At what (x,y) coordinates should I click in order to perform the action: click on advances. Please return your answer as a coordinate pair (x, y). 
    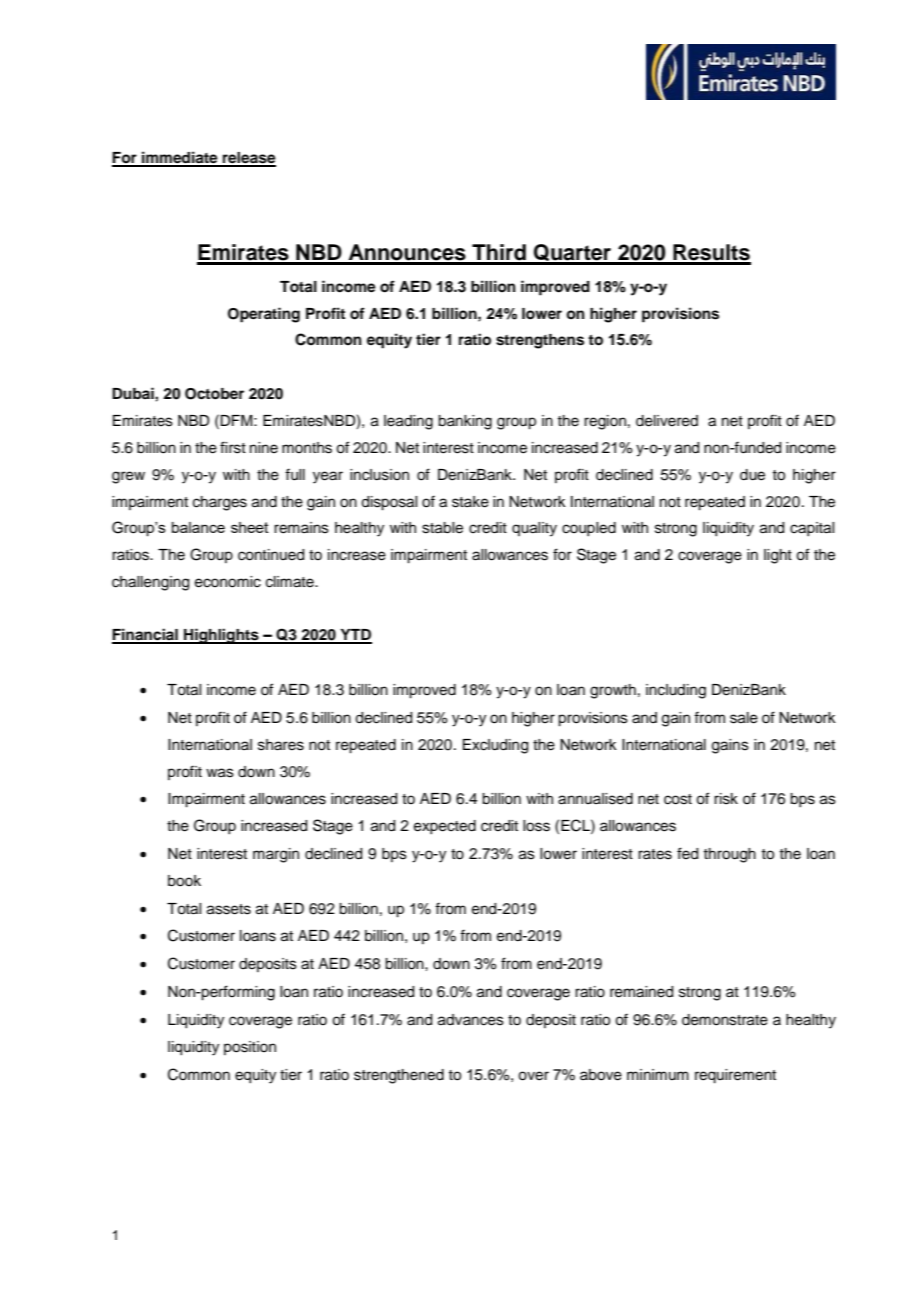
    Looking at the image, I should click on (471, 1020).
